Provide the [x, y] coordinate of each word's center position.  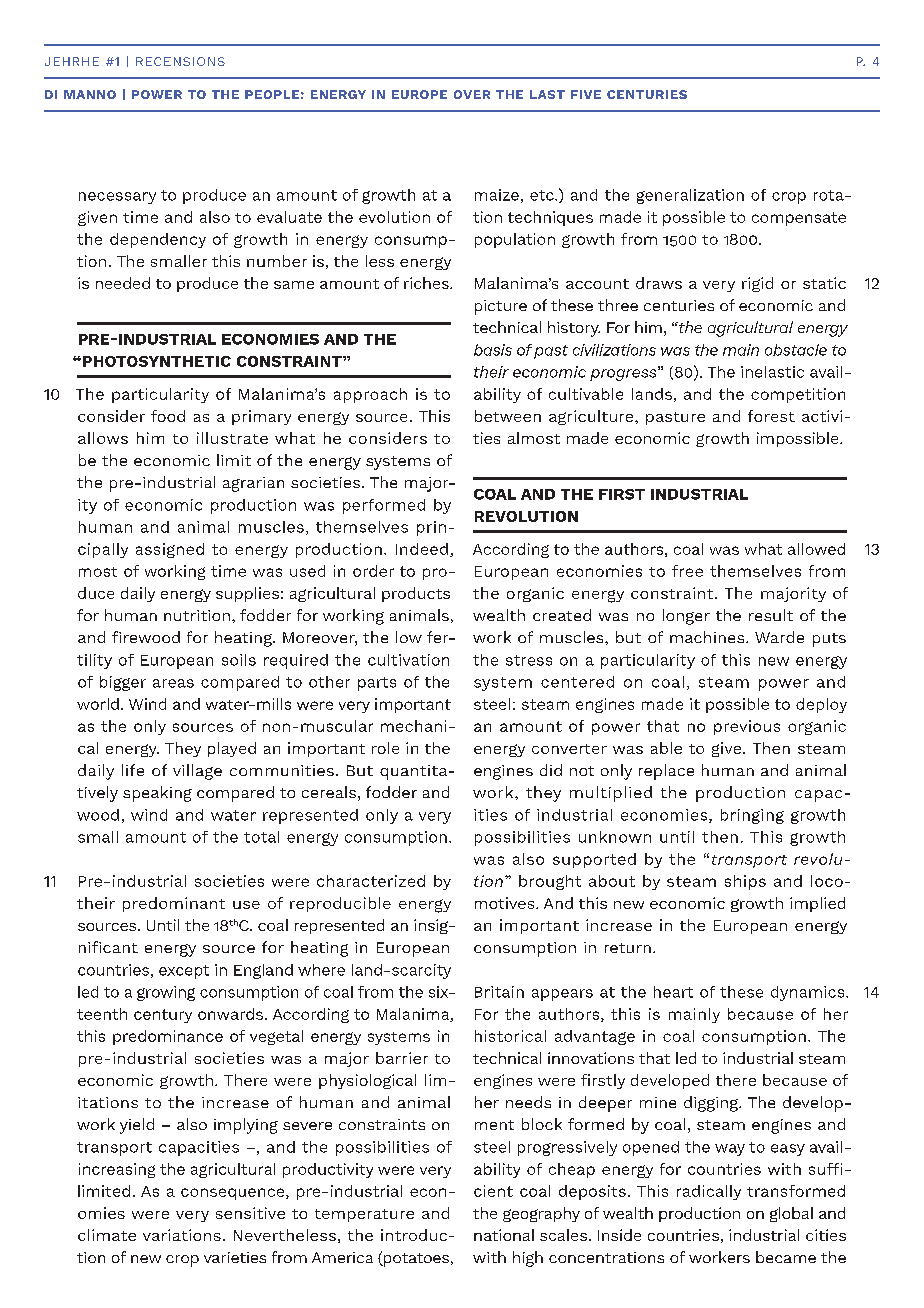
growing [166, 993]
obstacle [796, 350]
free [687, 571]
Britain [499, 992]
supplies [247, 594]
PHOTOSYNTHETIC [155, 361]
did [551, 770]
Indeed [422, 549]
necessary [117, 198]
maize [497, 195]
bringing [752, 816]
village [197, 772]
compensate [799, 219]
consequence [234, 1194]
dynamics [809, 993]
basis [493, 350]
